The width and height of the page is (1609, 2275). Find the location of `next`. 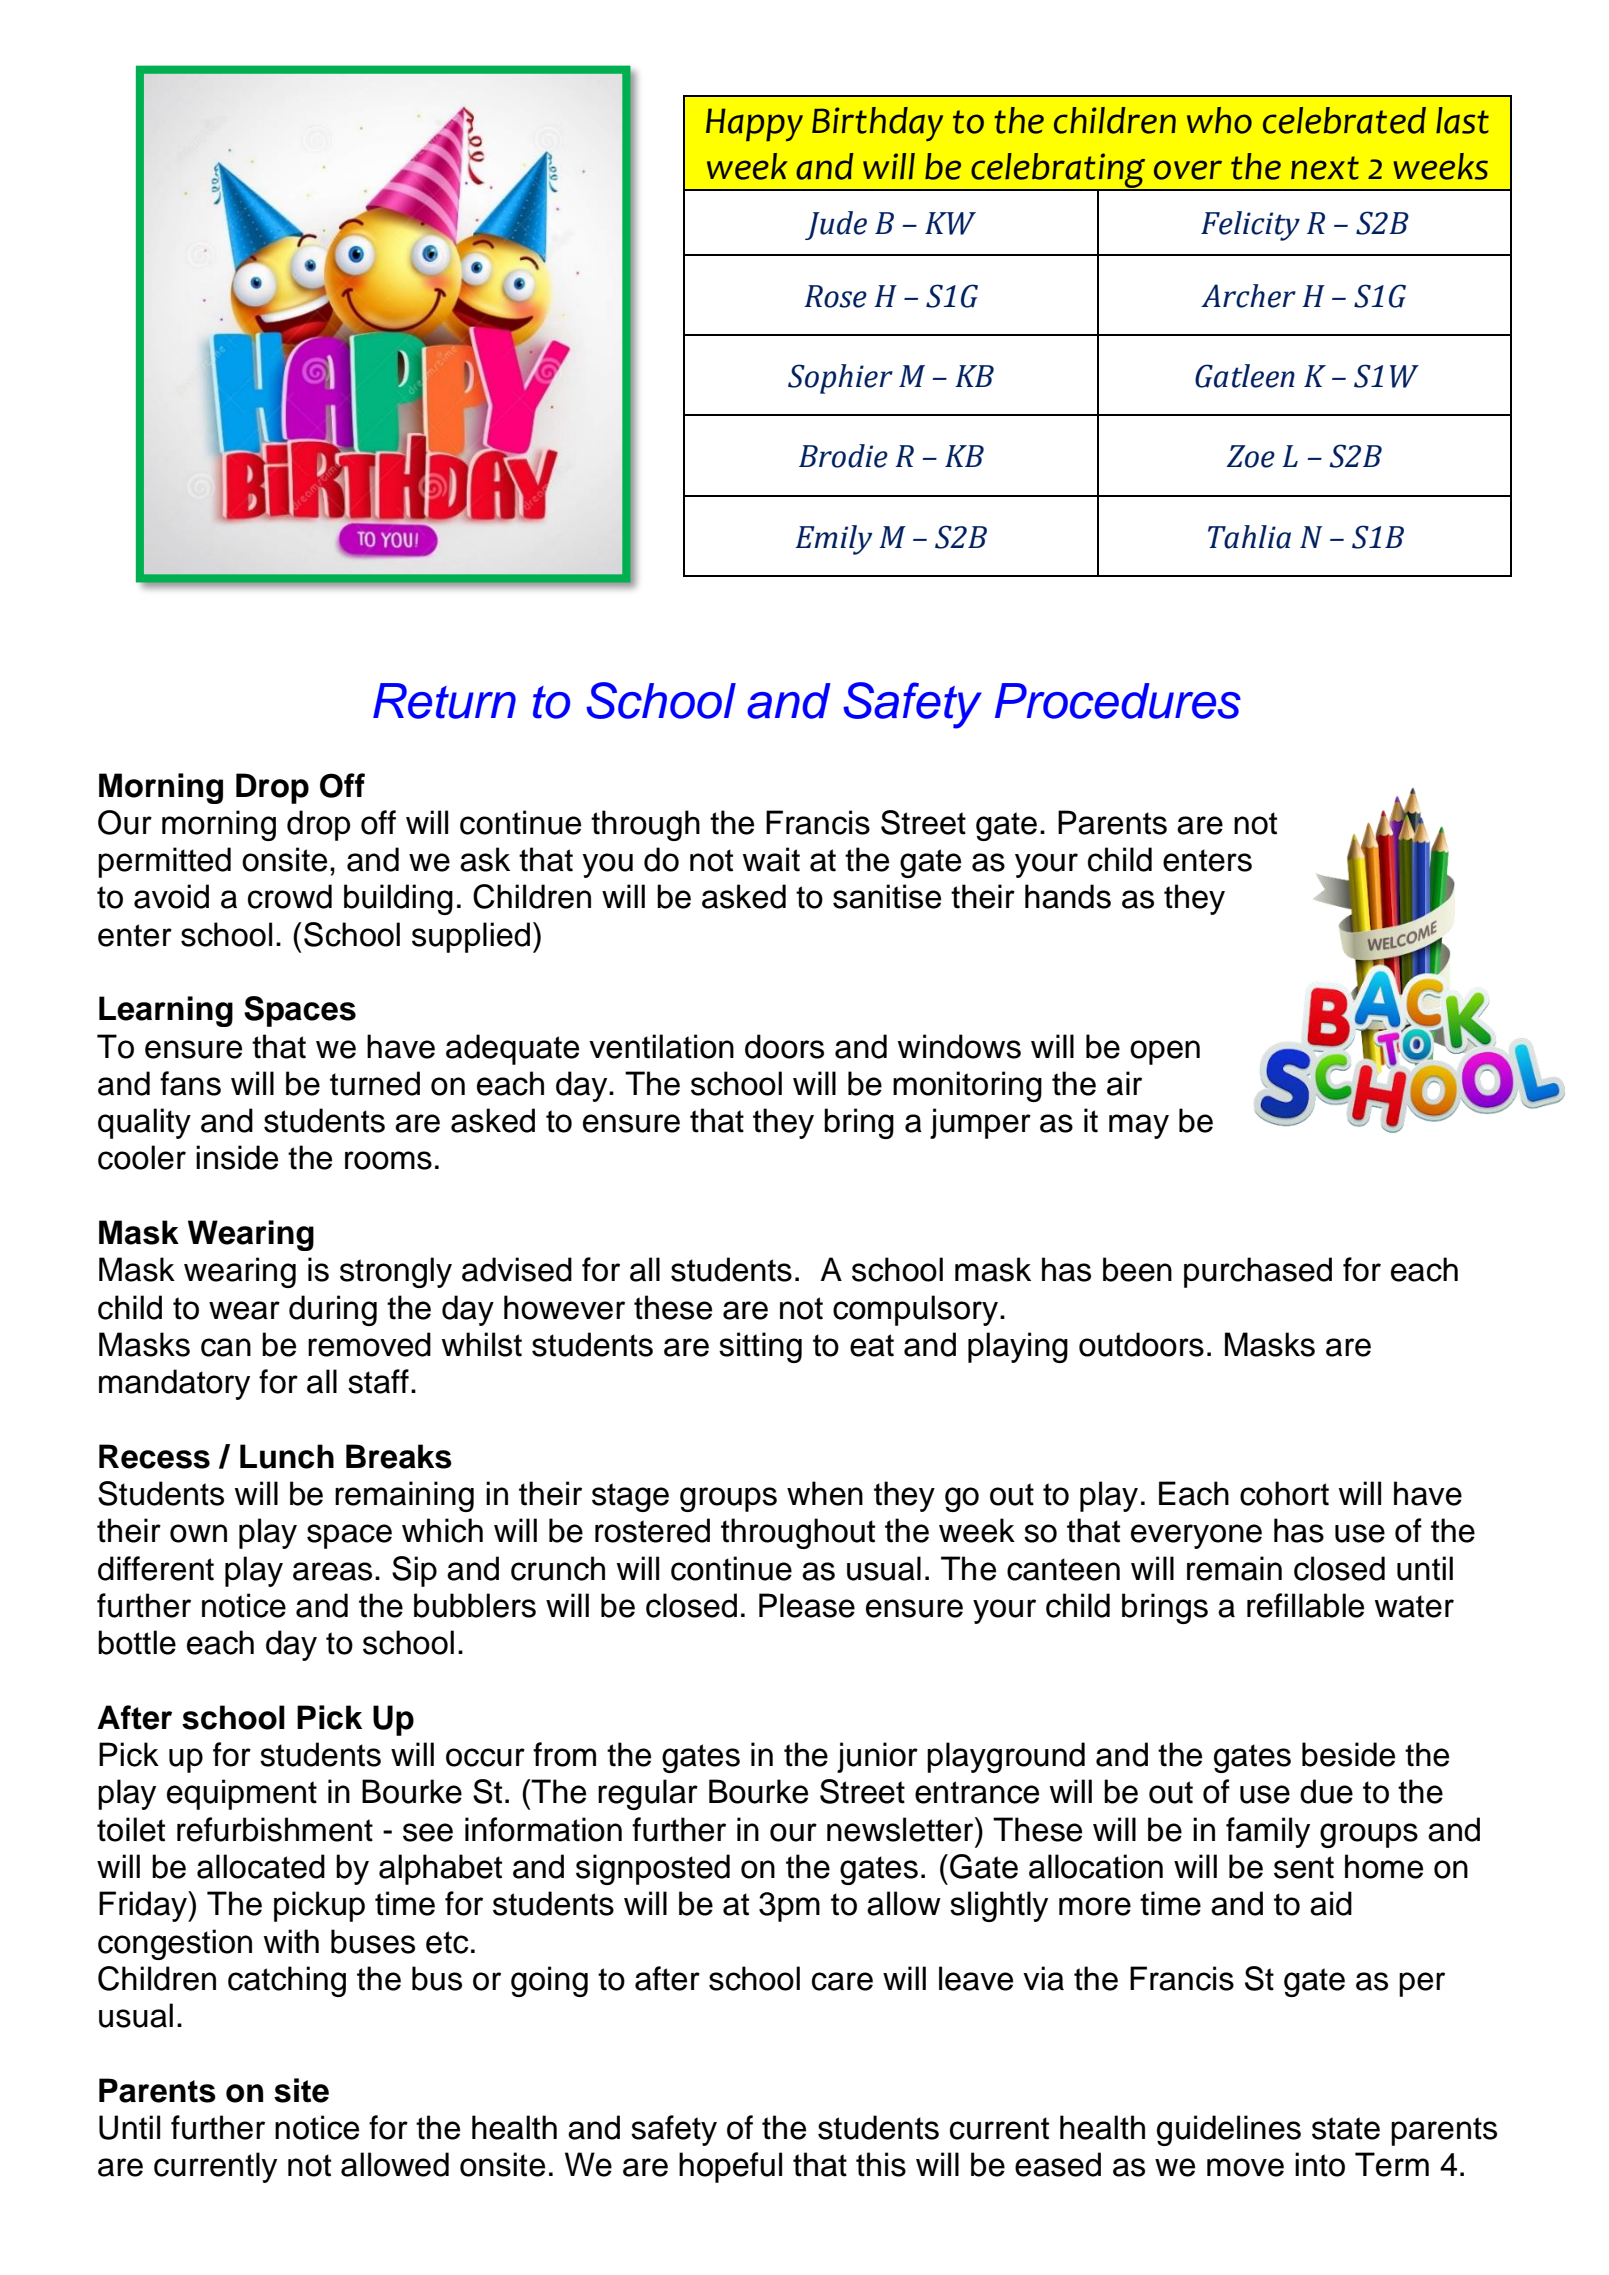

next is located at coordinates (1325, 168).
